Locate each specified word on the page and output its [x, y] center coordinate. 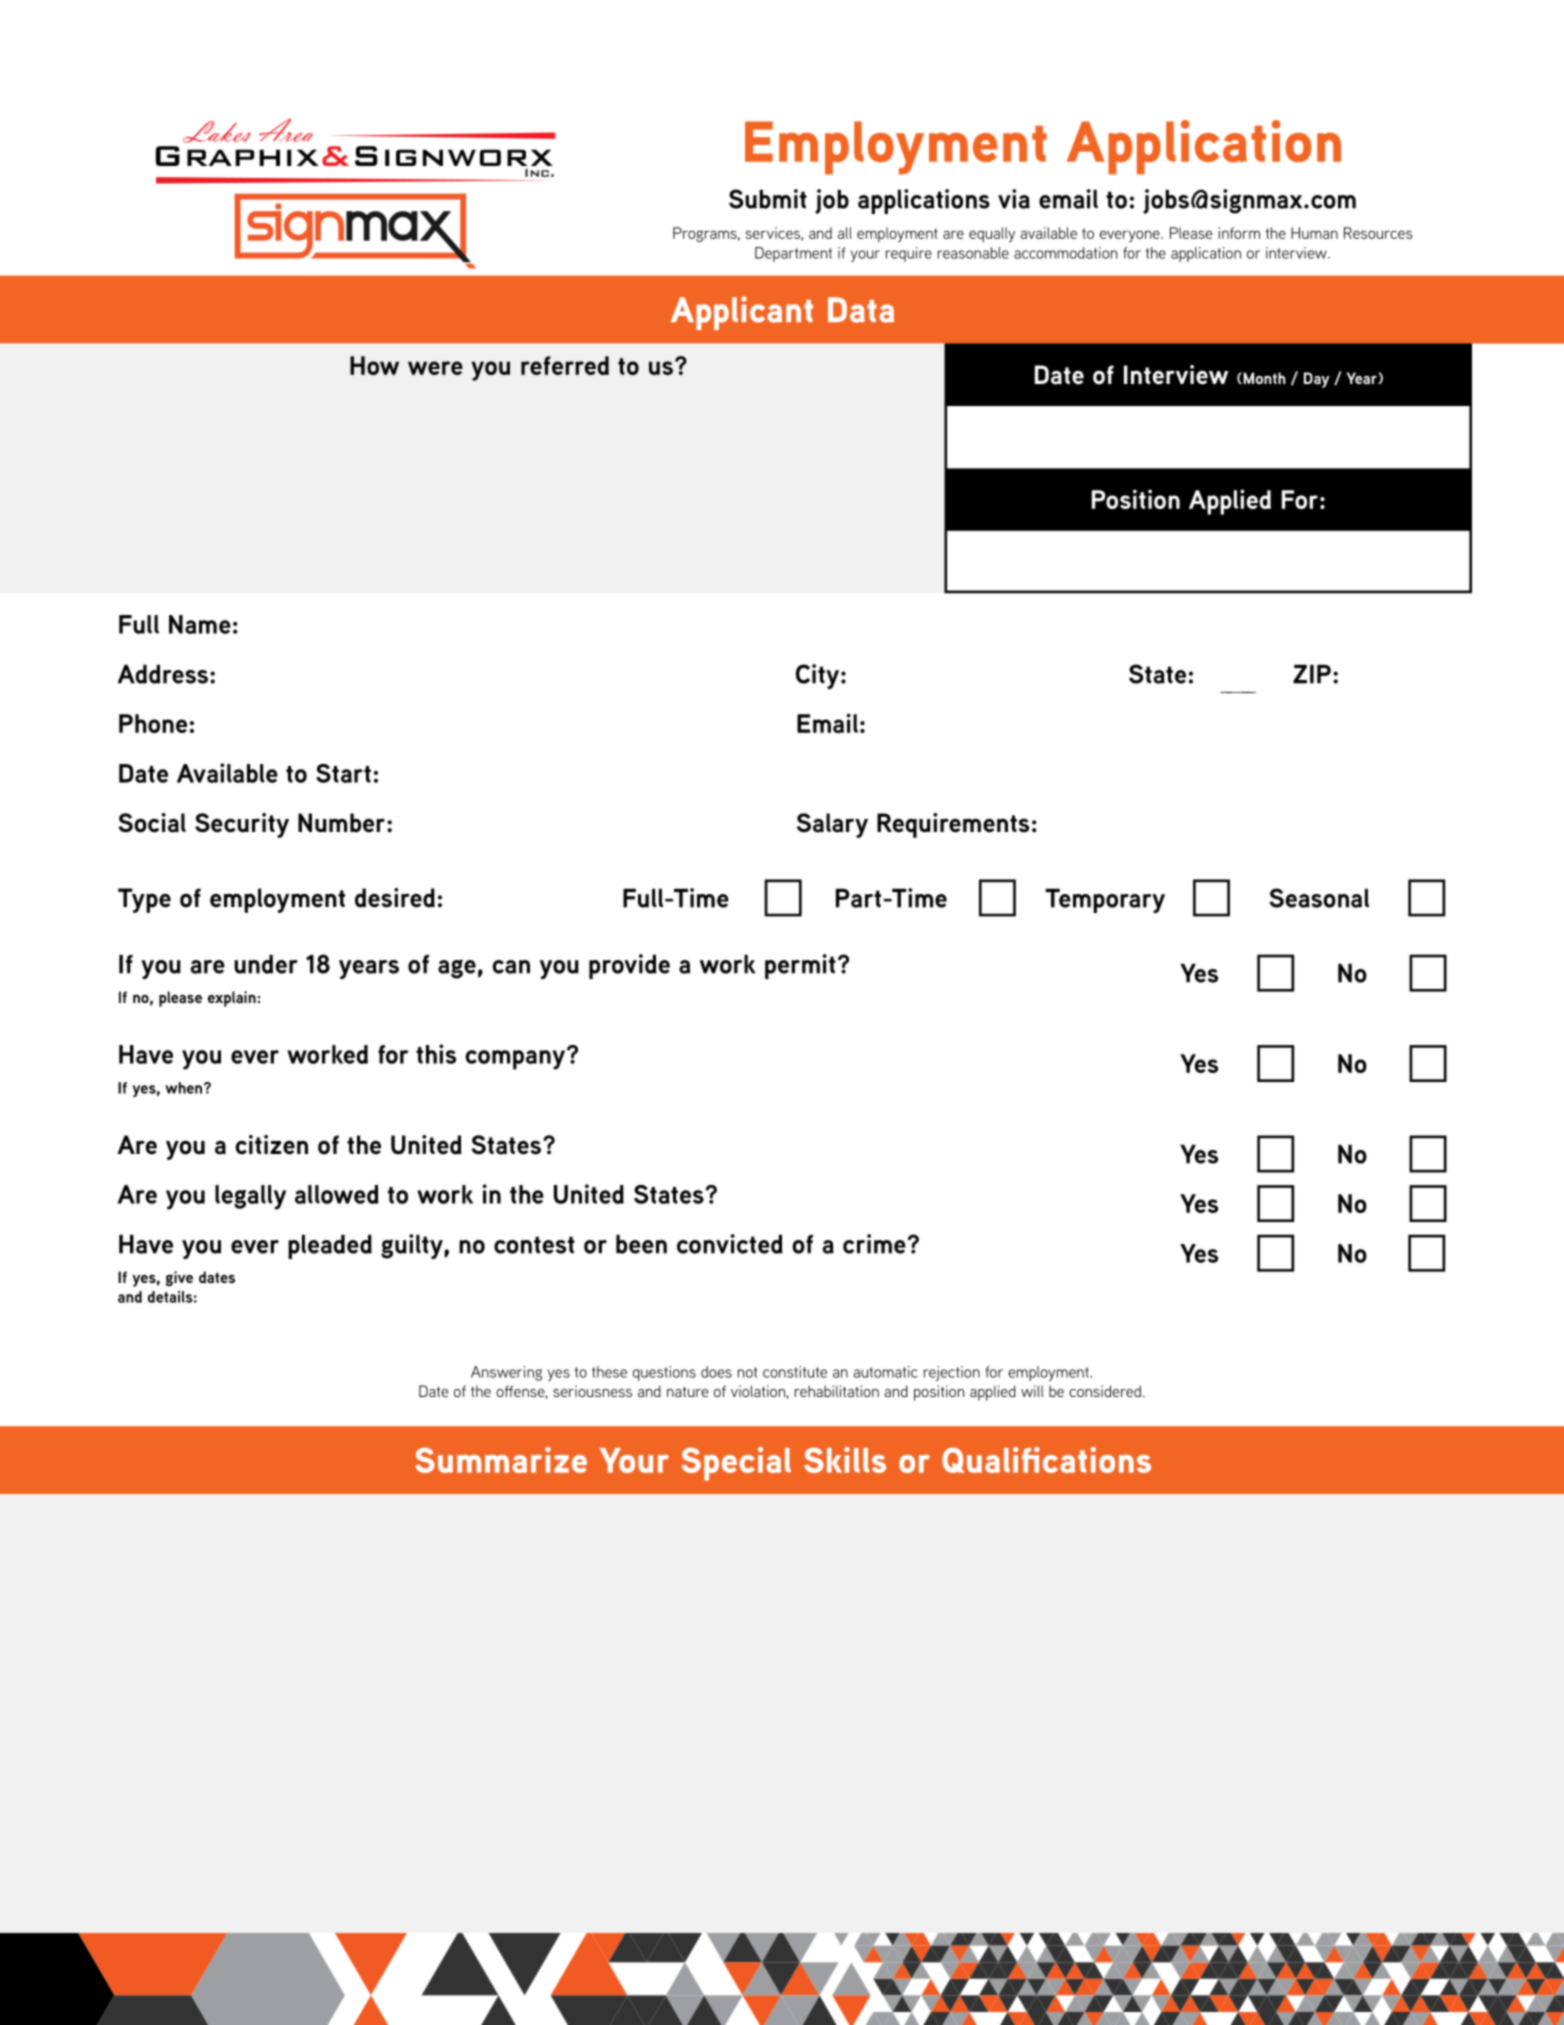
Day [1316, 380]
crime [874, 1244]
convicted [730, 1244]
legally [250, 1197]
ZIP [1312, 674]
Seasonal [1319, 898]
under [266, 964]
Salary [832, 825]
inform [1239, 233]
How [374, 365]
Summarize [501, 1460]
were [435, 368]
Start [343, 773]
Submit [768, 199]
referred [565, 365]
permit [800, 966]
